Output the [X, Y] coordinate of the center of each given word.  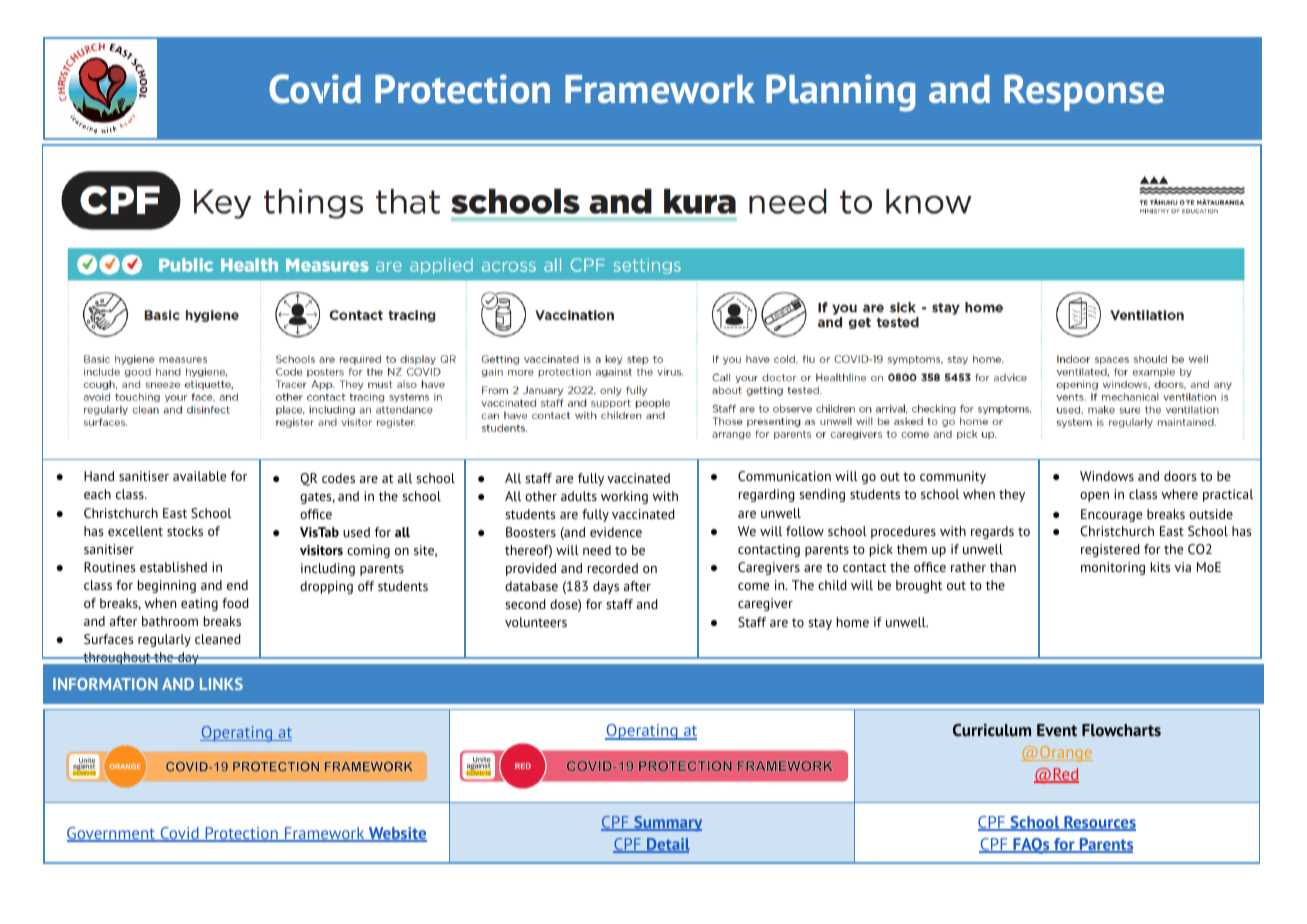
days [606, 587]
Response [1084, 92]
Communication [784, 476]
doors [1180, 476]
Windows [1107, 476]
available [199, 476]
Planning [840, 93]
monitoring [1113, 568]
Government [112, 834]
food [235, 603]
